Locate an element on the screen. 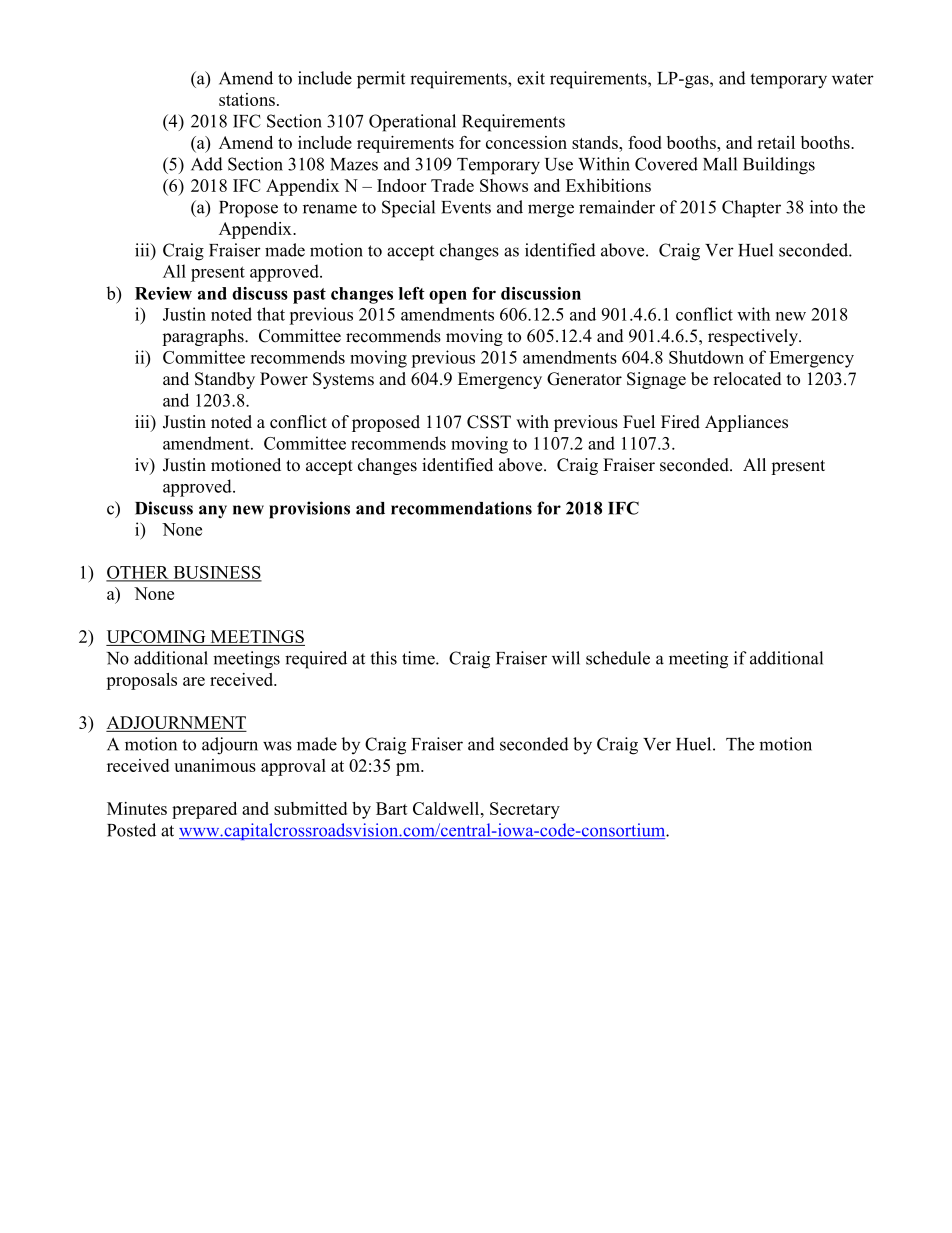 The image size is (952, 1233). recommendations is located at coordinates (461, 508).
